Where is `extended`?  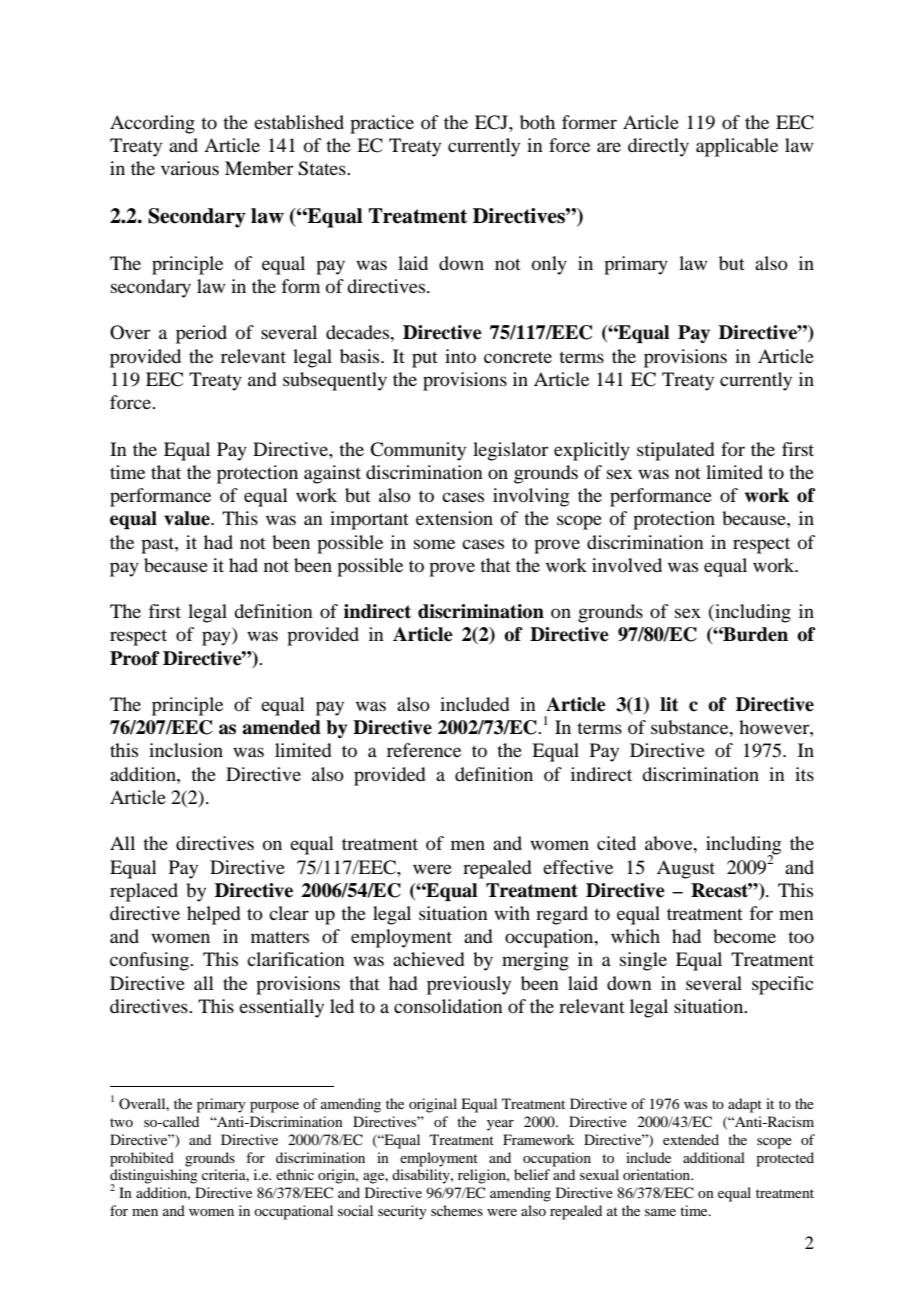
extended is located at coordinates (691, 1139).
